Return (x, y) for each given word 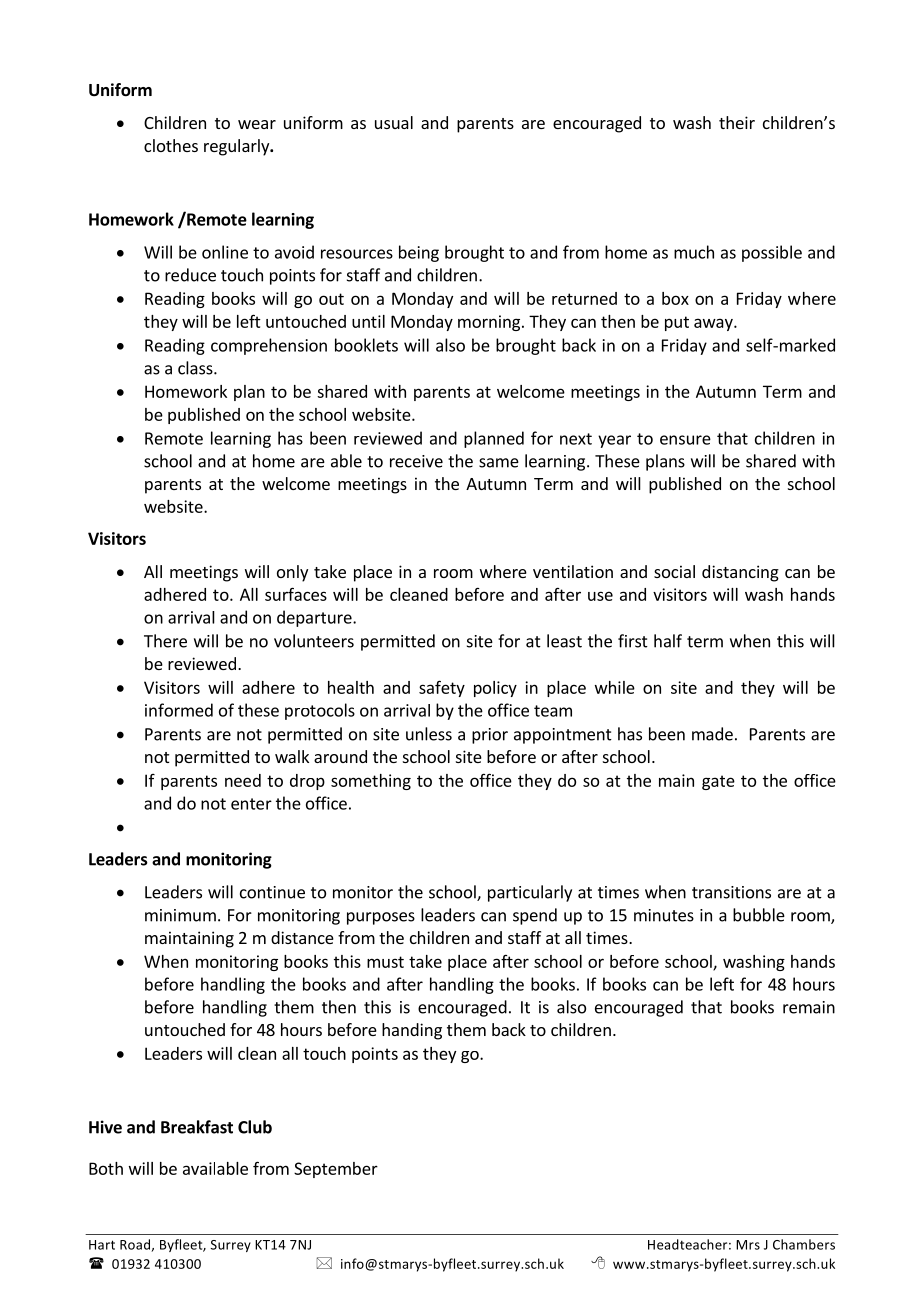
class (196, 368)
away (714, 324)
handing (412, 1031)
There (165, 641)
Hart (102, 1245)
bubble (759, 915)
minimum (180, 915)
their (737, 122)
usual (394, 122)
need (243, 780)
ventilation (573, 571)
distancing (740, 573)
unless (429, 734)
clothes (171, 145)
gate (718, 782)
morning (489, 323)
